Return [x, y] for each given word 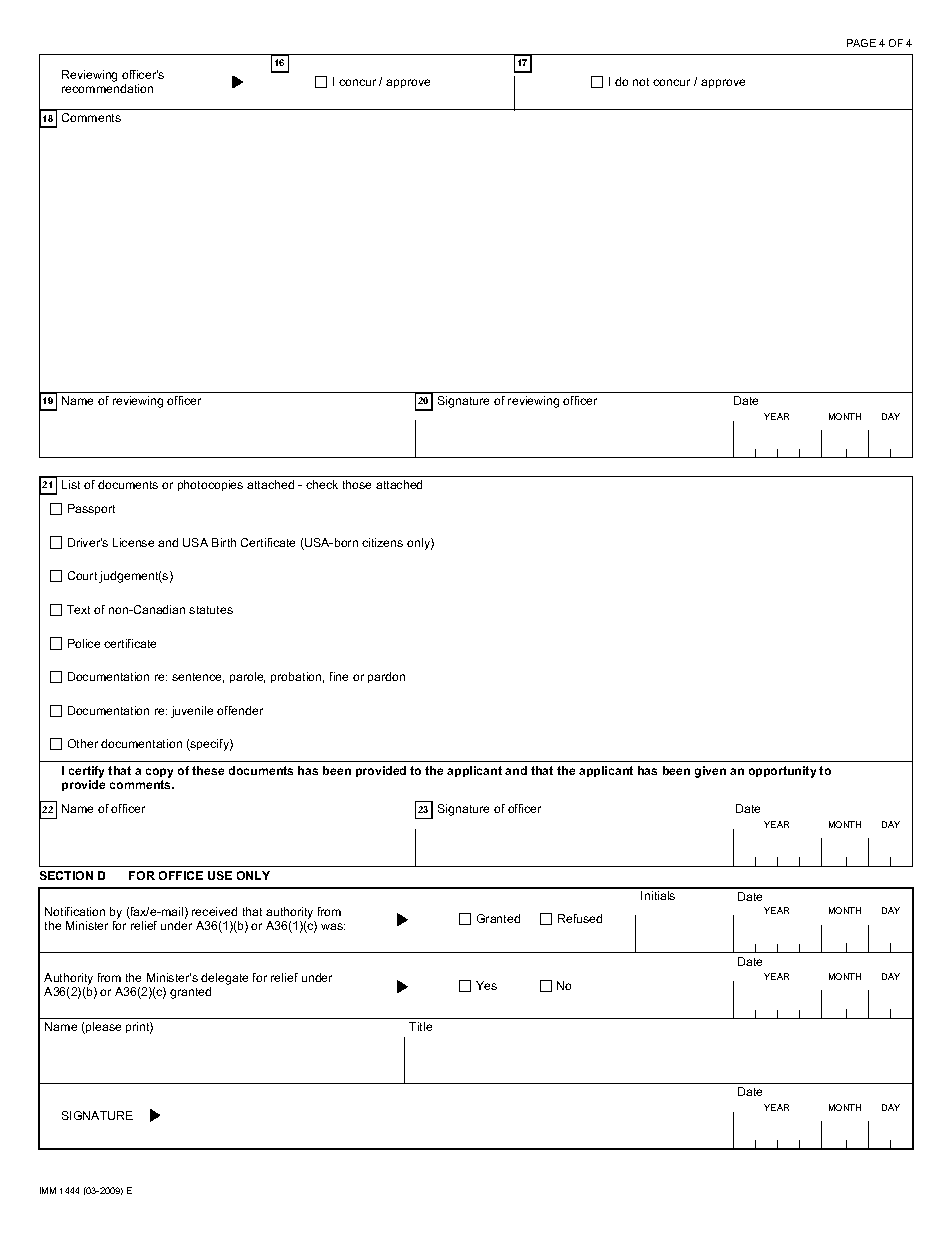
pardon [386, 677]
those [357, 484]
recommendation [107, 88]
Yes [486, 985]
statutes [211, 610]
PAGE [861, 43]
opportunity [782, 772]
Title [420, 1026]
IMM [48, 1190]
